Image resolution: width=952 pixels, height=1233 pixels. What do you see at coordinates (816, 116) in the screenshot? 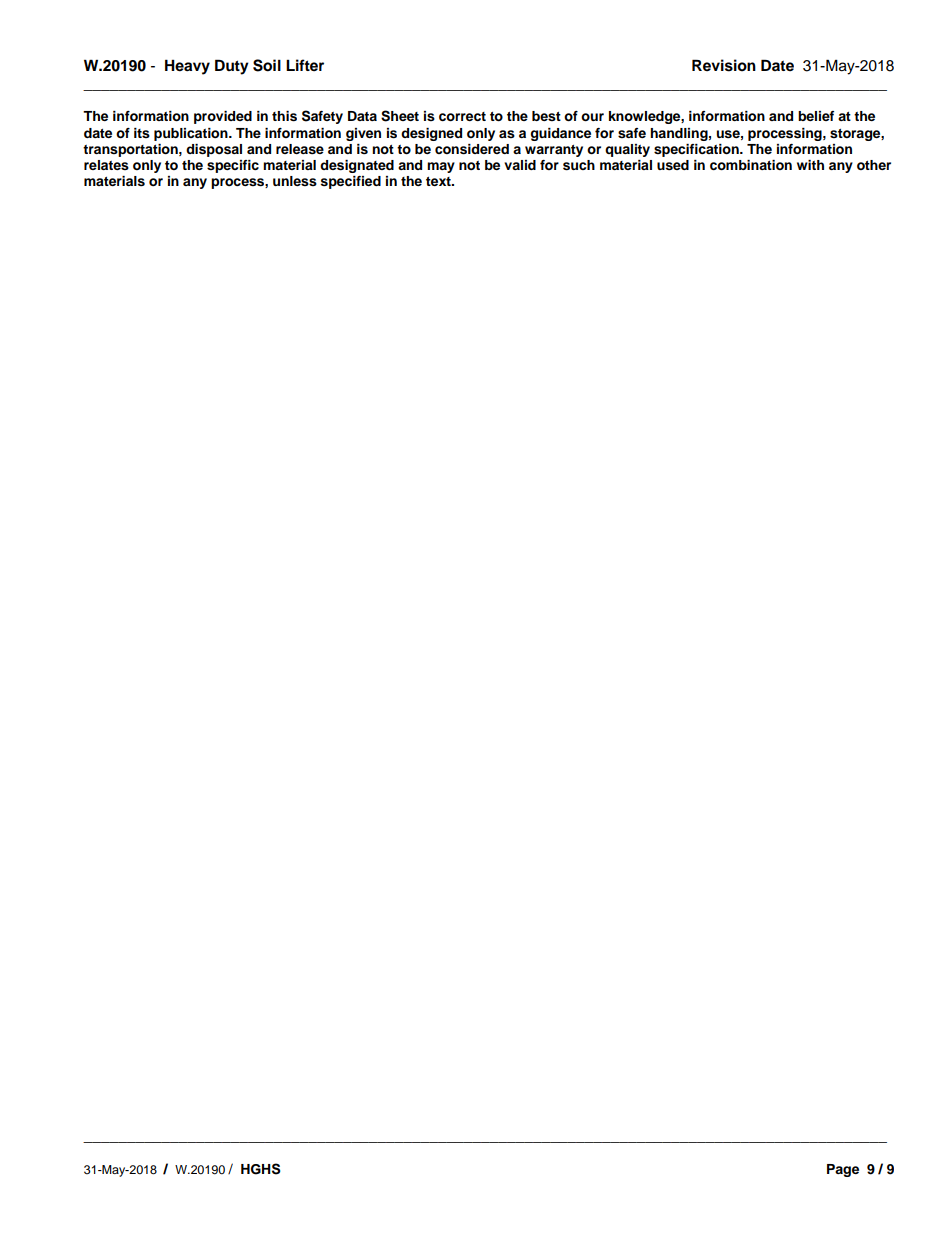
I see `belief` at bounding box center [816, 116].
